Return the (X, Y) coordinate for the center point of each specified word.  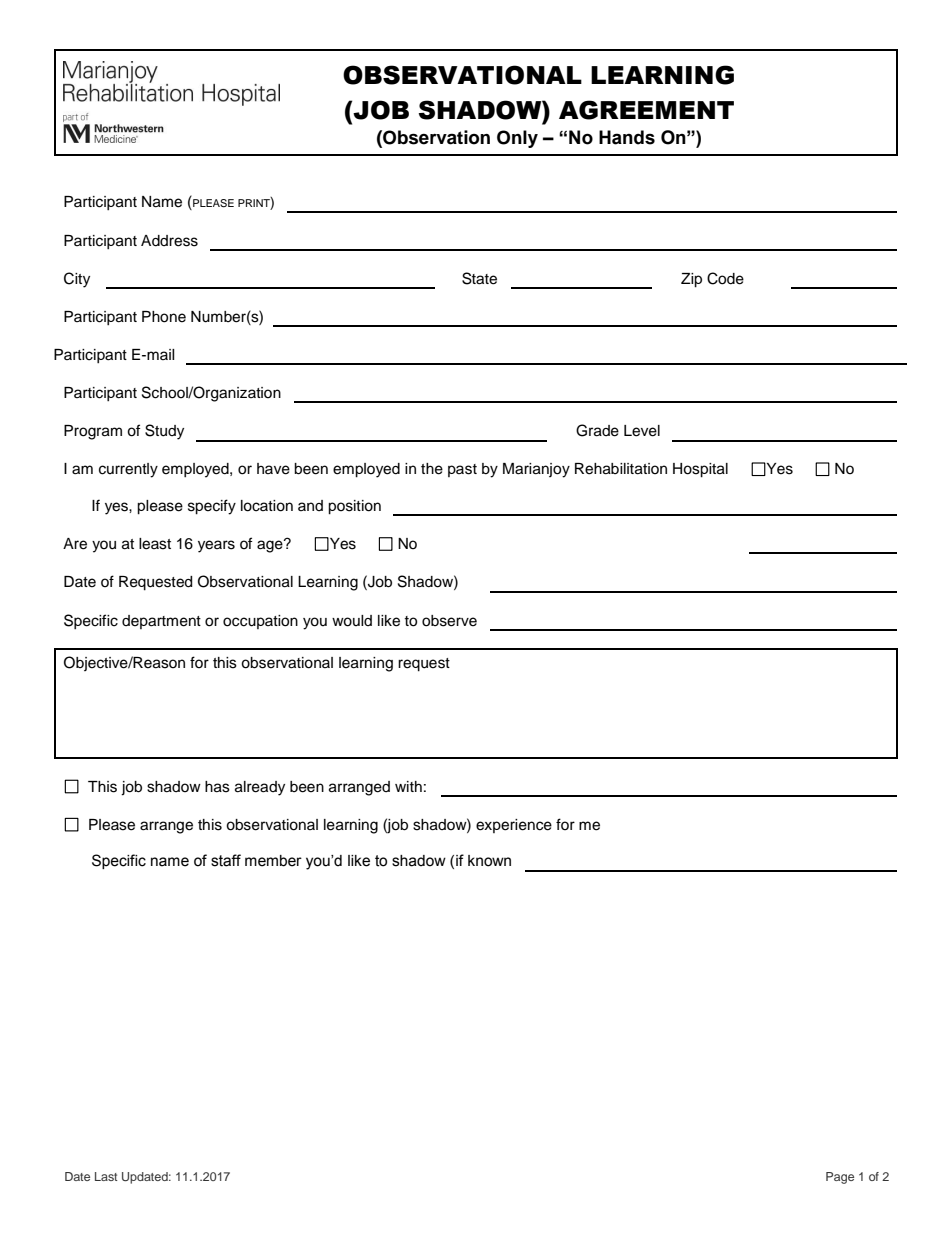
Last (106, 1176)
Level (642, 431)
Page (840, 1178)
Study (164, 432)
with (408, 786)
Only (517, 139)
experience (514, 826)
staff (226, 860)
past (462, 470)
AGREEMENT (646, 110)
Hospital (700, 470)
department (161, 622)
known (489, 861)
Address (169, 241)
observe (449, 621)
